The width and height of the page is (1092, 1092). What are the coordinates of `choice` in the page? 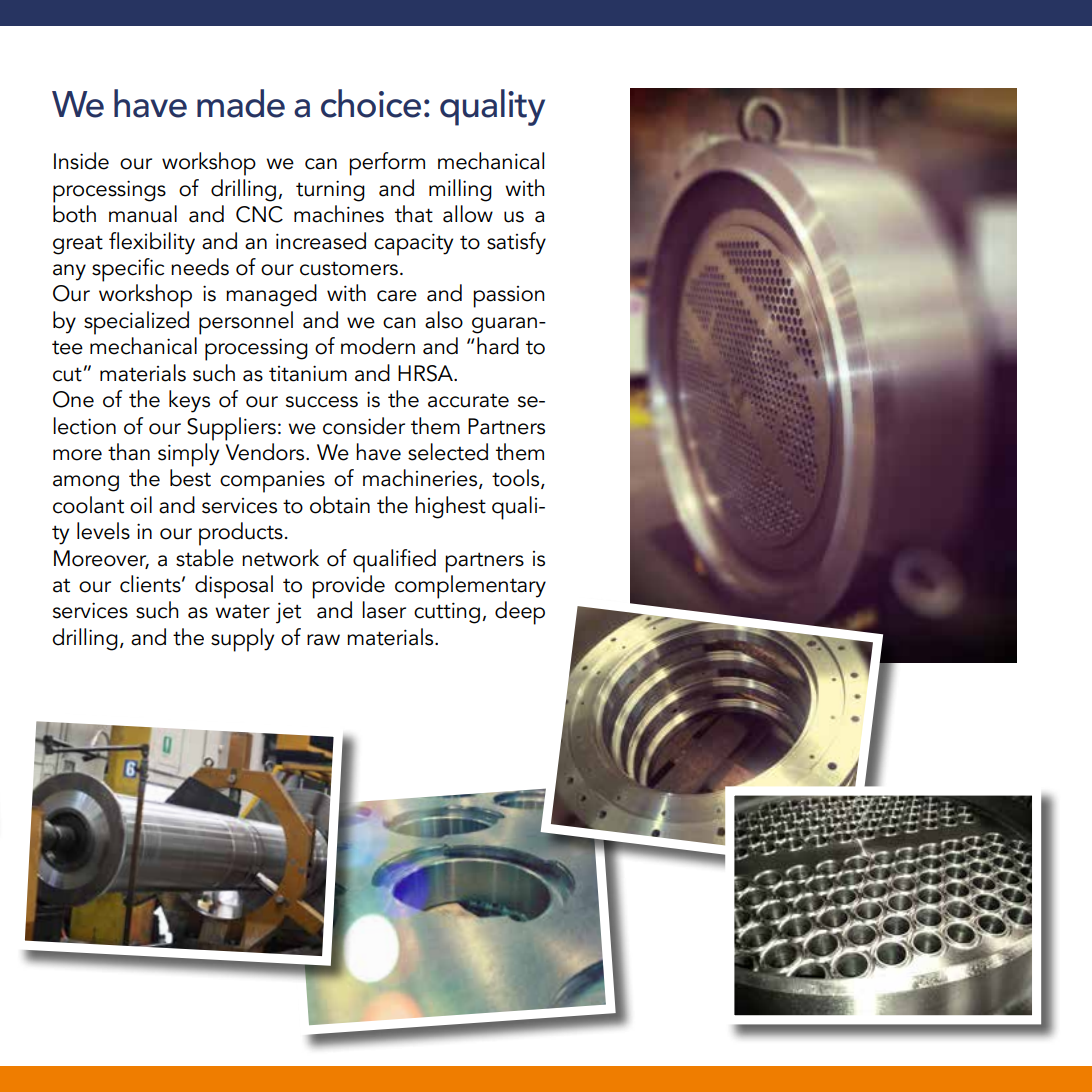 It's located at (371, 103).
